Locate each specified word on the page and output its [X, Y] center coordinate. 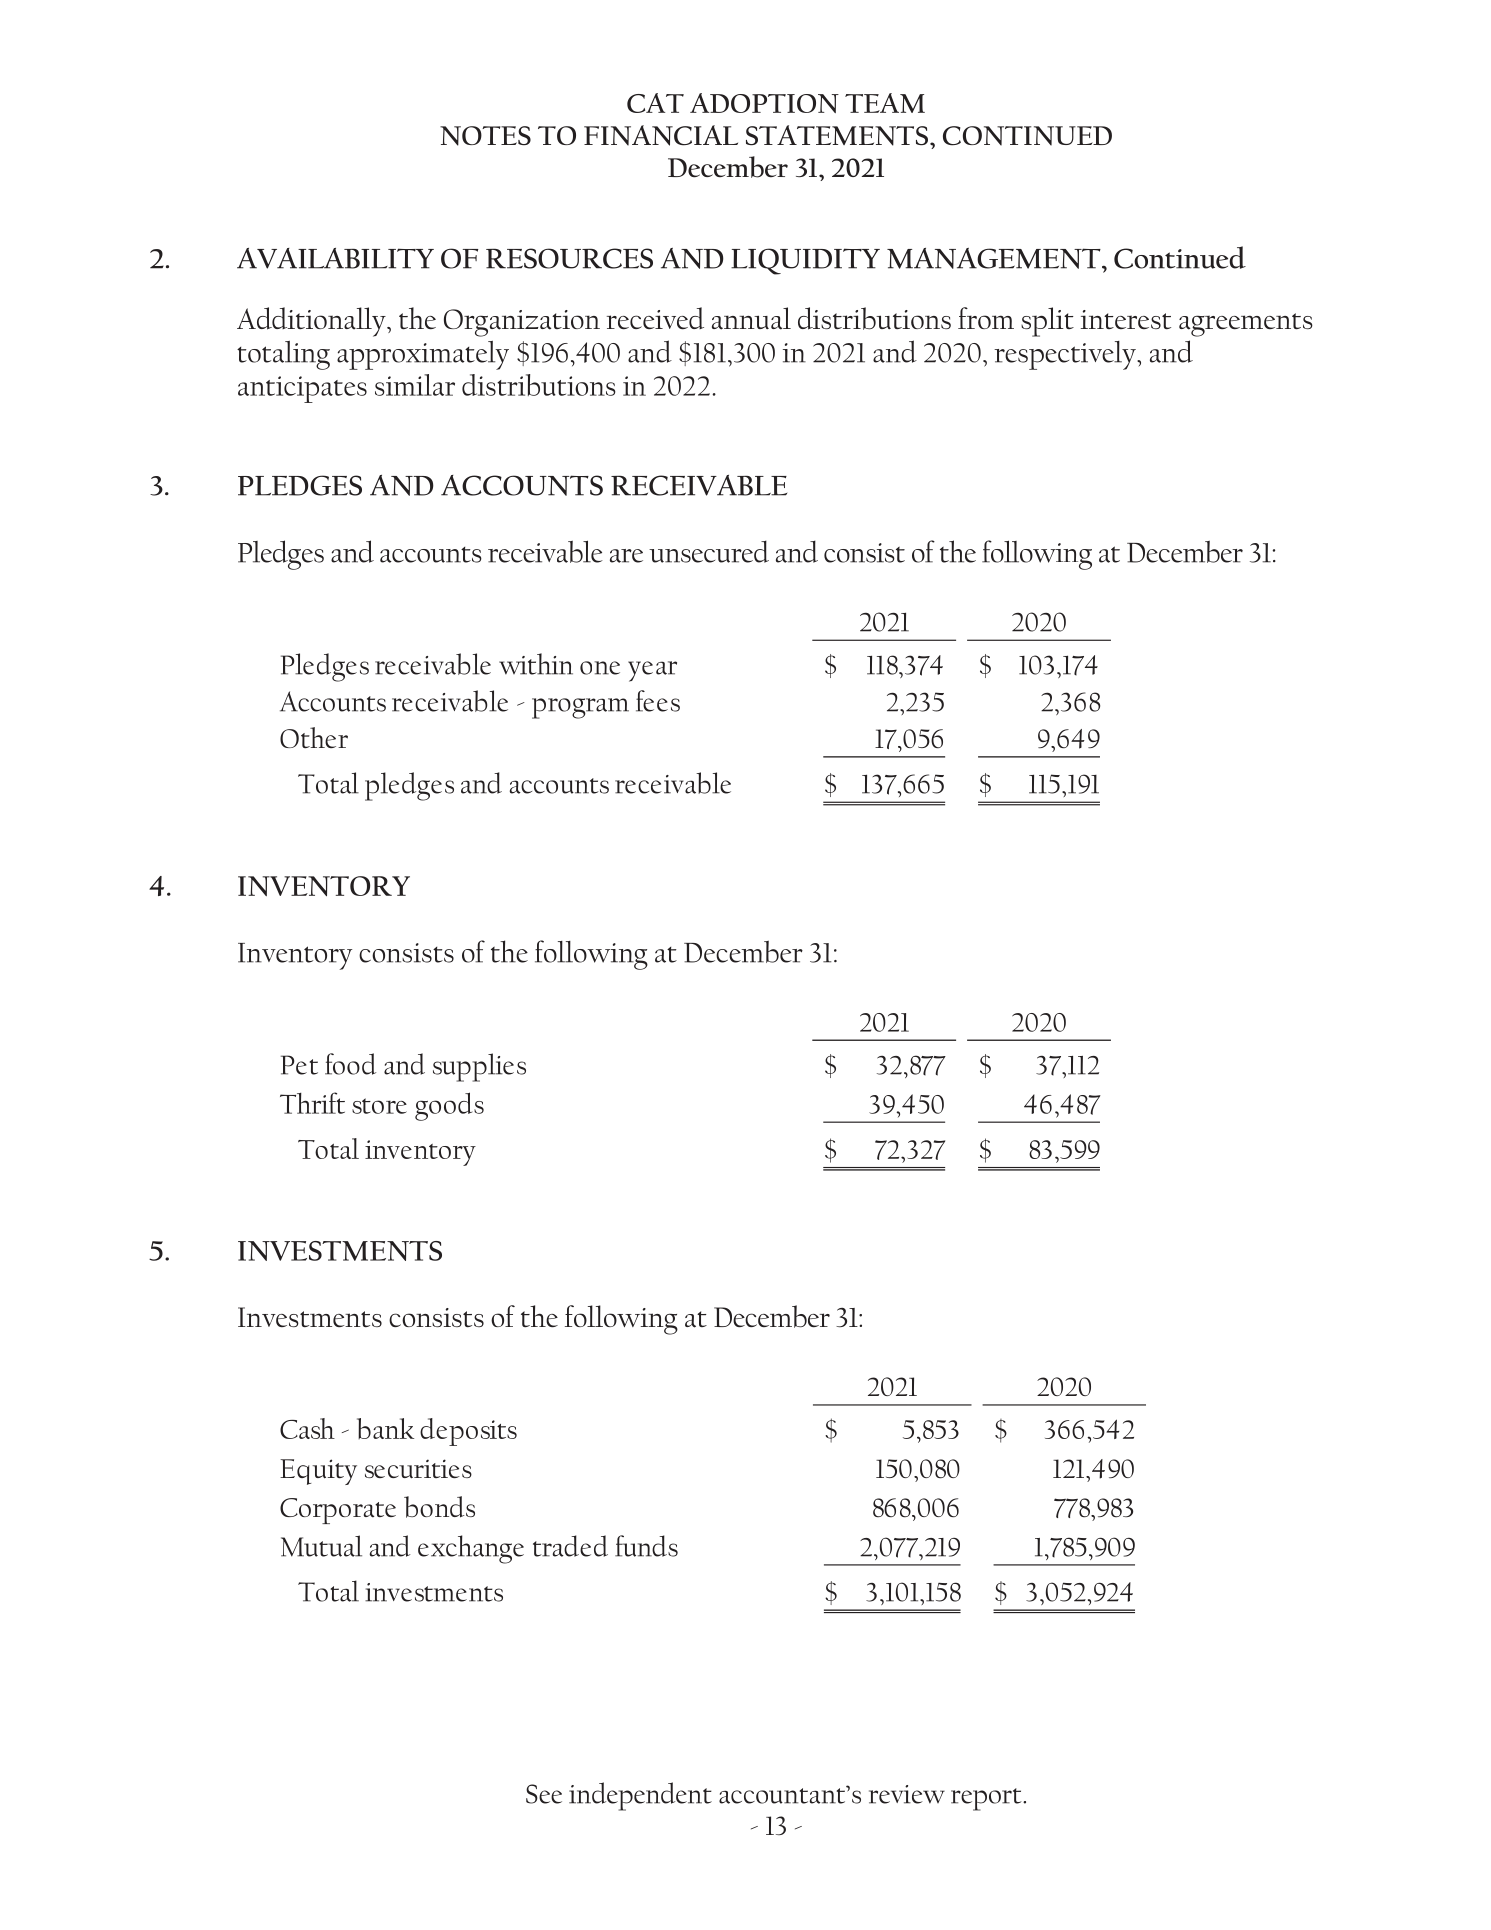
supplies [479, 1067]
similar [415, 385]
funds [646, 1546]
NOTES [485, 136]
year [652, 671]
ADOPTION [764, 103]
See [544, 1794]
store [379, 1106]
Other [314, 737]
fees [658, 701]
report [987, 1799]
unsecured [709, 551]
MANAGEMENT [995, 258]
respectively [1066, 355]
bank [385, 1428]
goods [449, 1106]
